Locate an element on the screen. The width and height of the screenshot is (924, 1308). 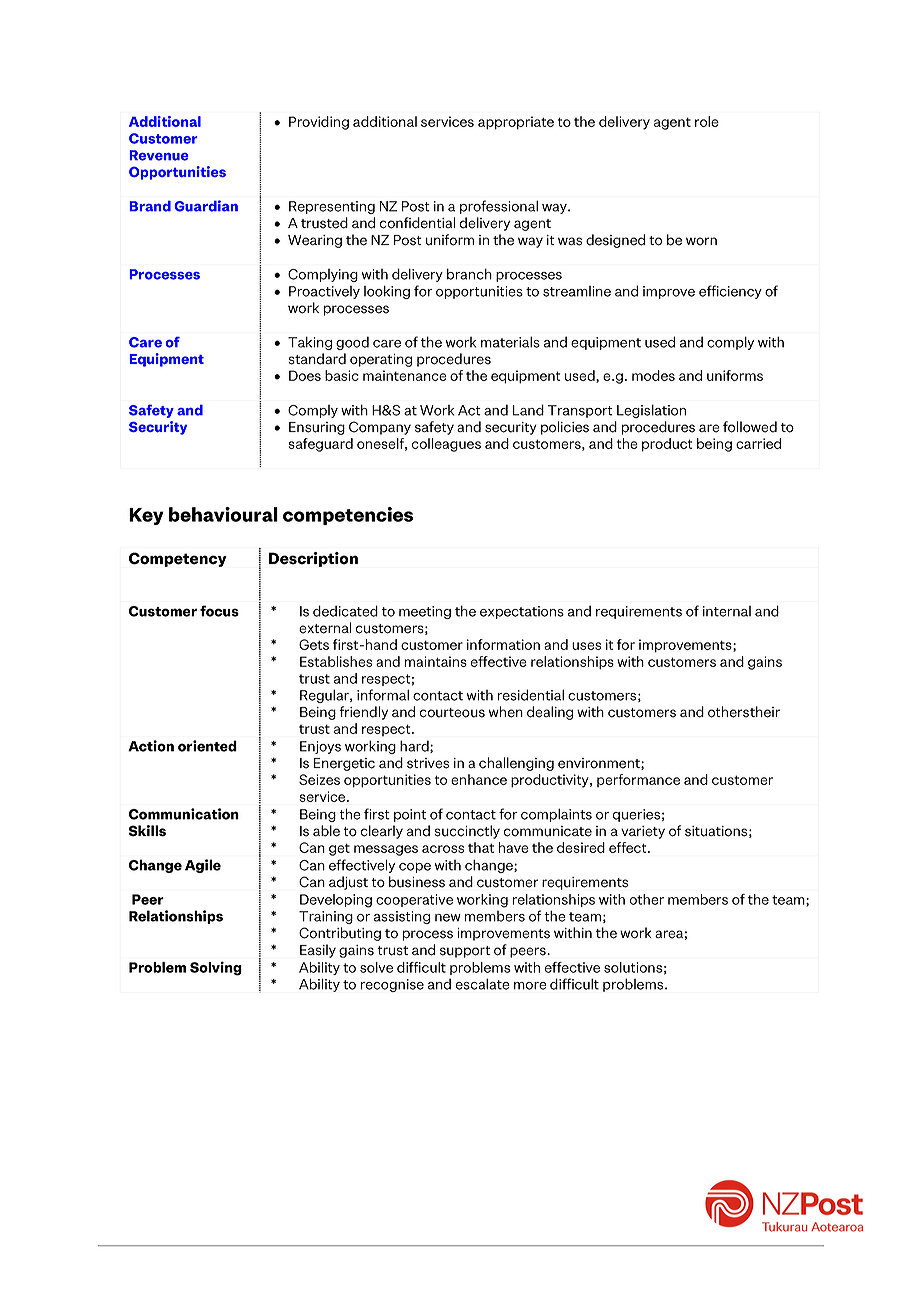
Revenue is located at coordinates (159, 155).
